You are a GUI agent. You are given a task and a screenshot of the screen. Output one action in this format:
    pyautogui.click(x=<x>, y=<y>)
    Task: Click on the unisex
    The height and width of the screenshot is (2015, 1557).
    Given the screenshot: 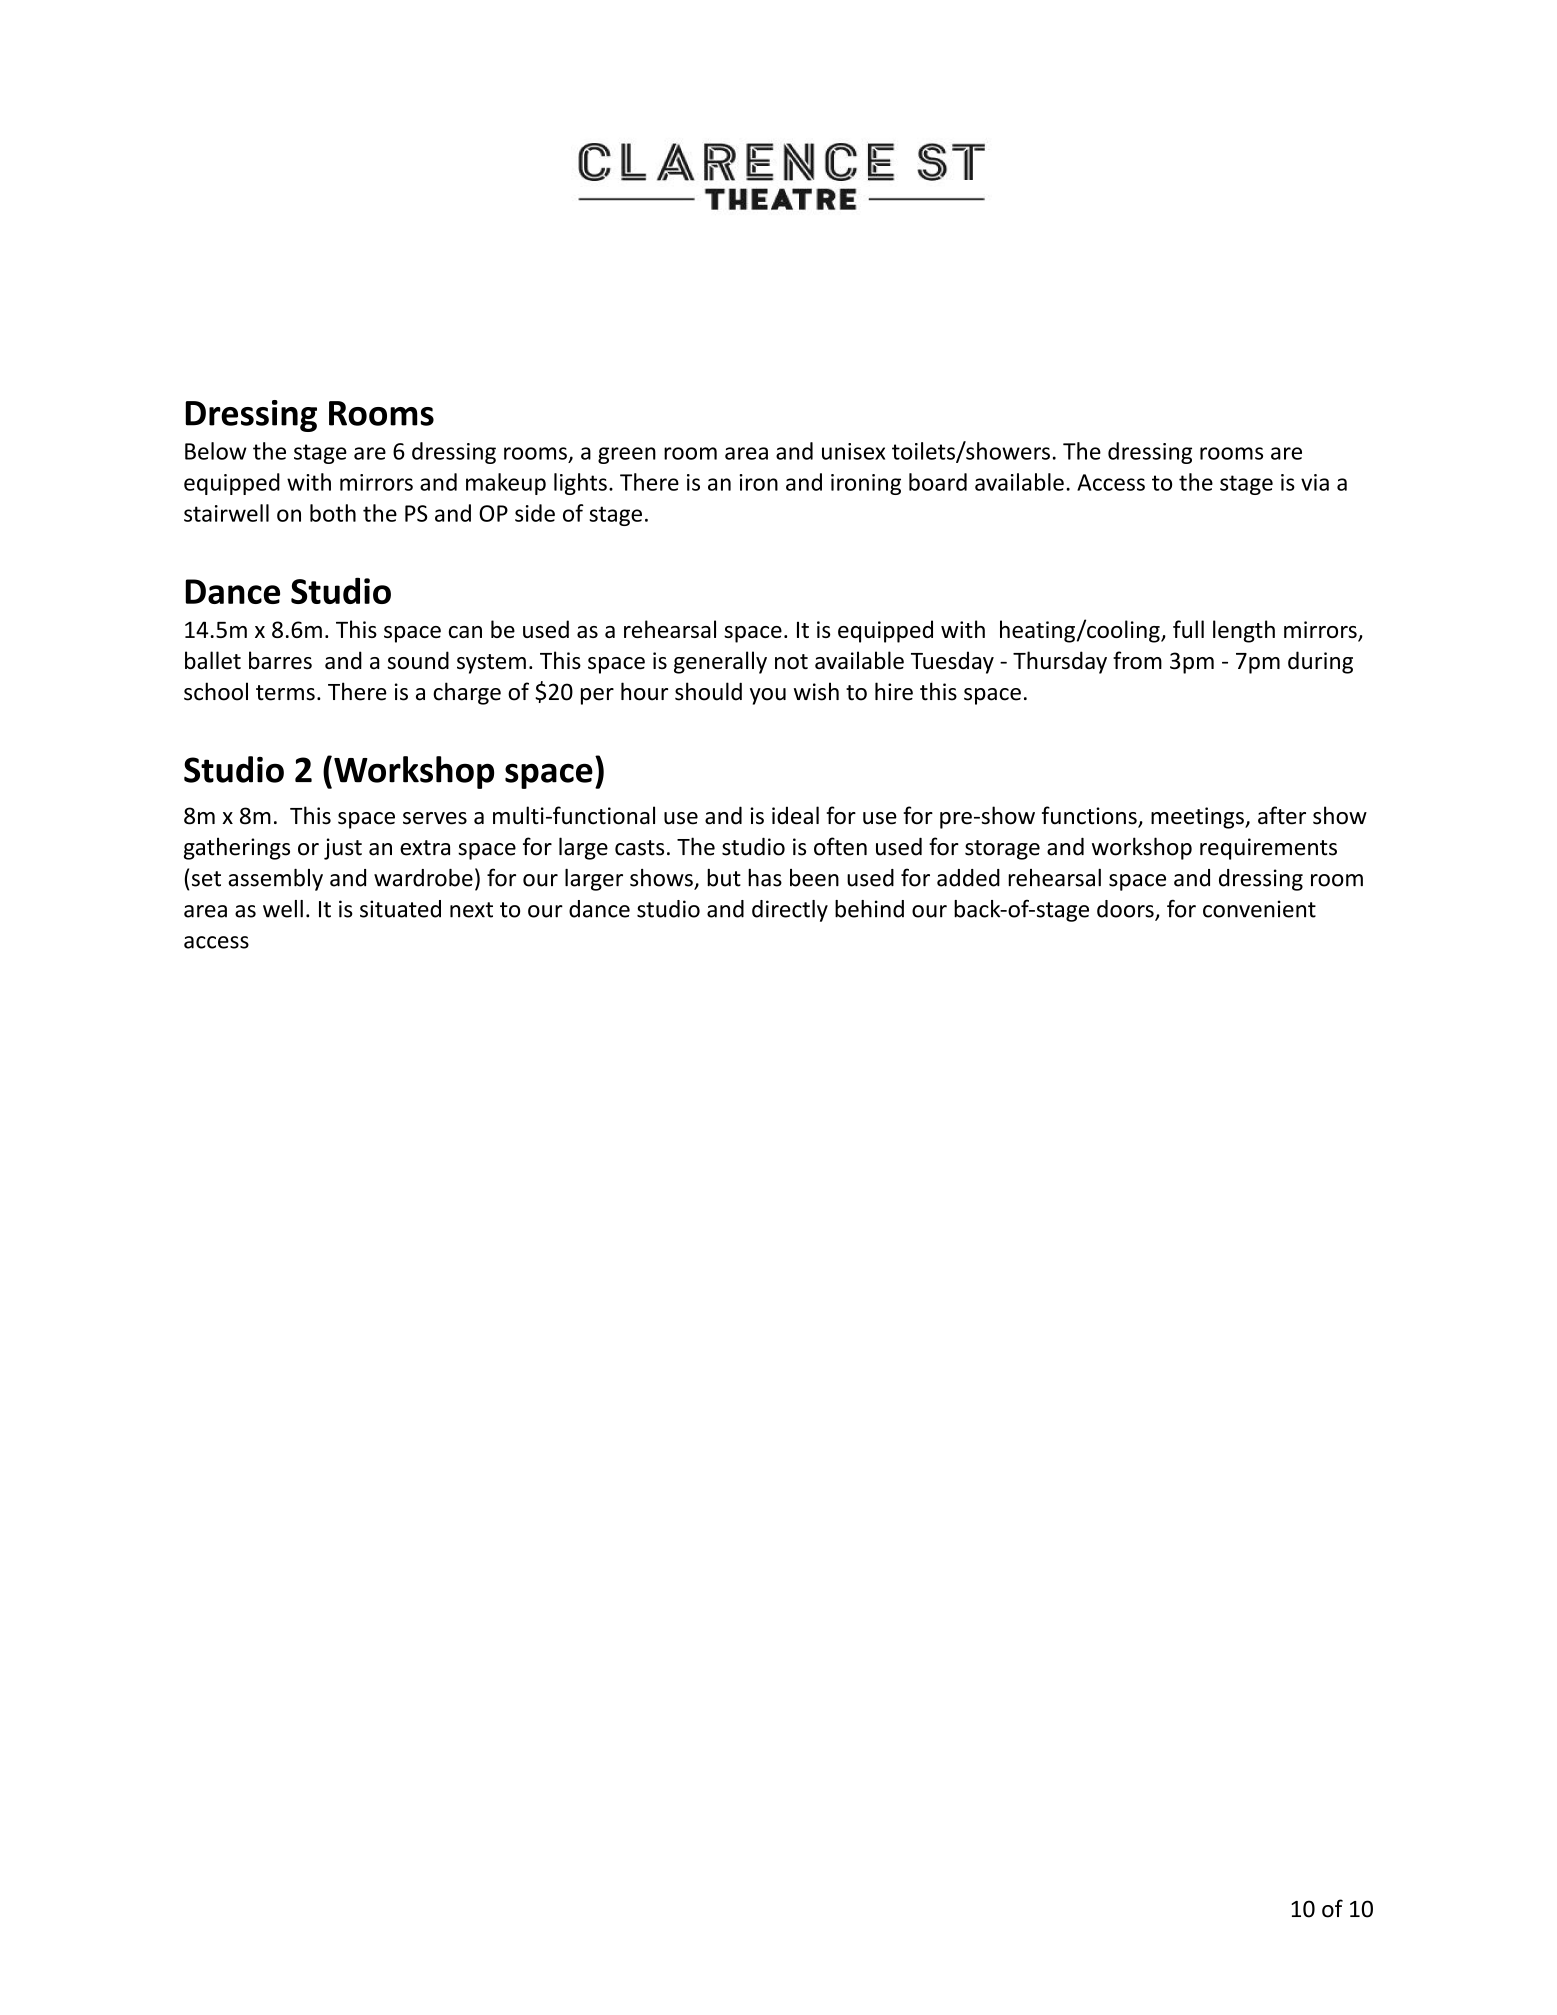 What is the action you would take?
    pyautogui.click(x=853, y=451)
